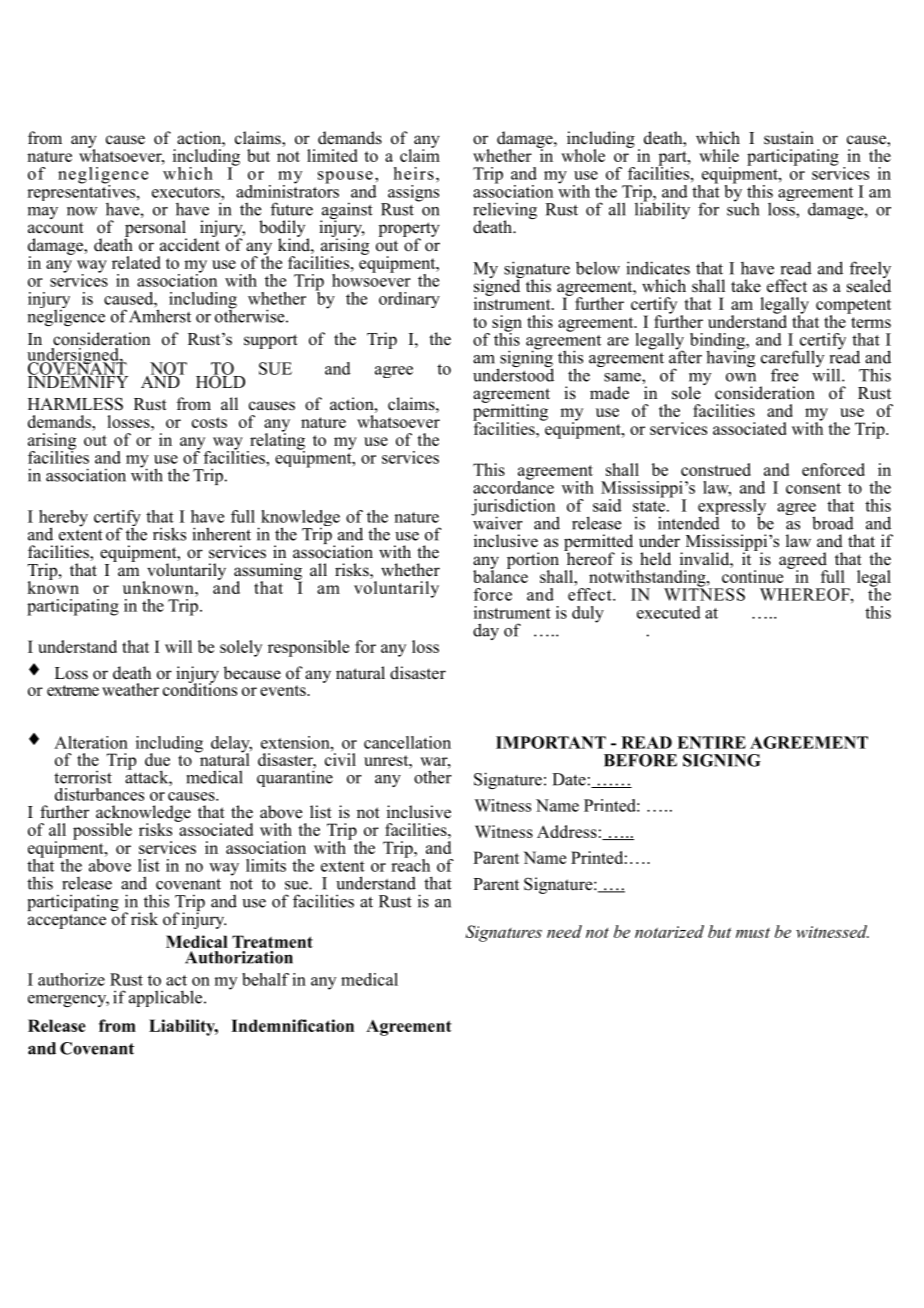  What do you see at coordinates (167, 998) in the screenshot?
I see `applicable` at bounding box center [167, 998].
